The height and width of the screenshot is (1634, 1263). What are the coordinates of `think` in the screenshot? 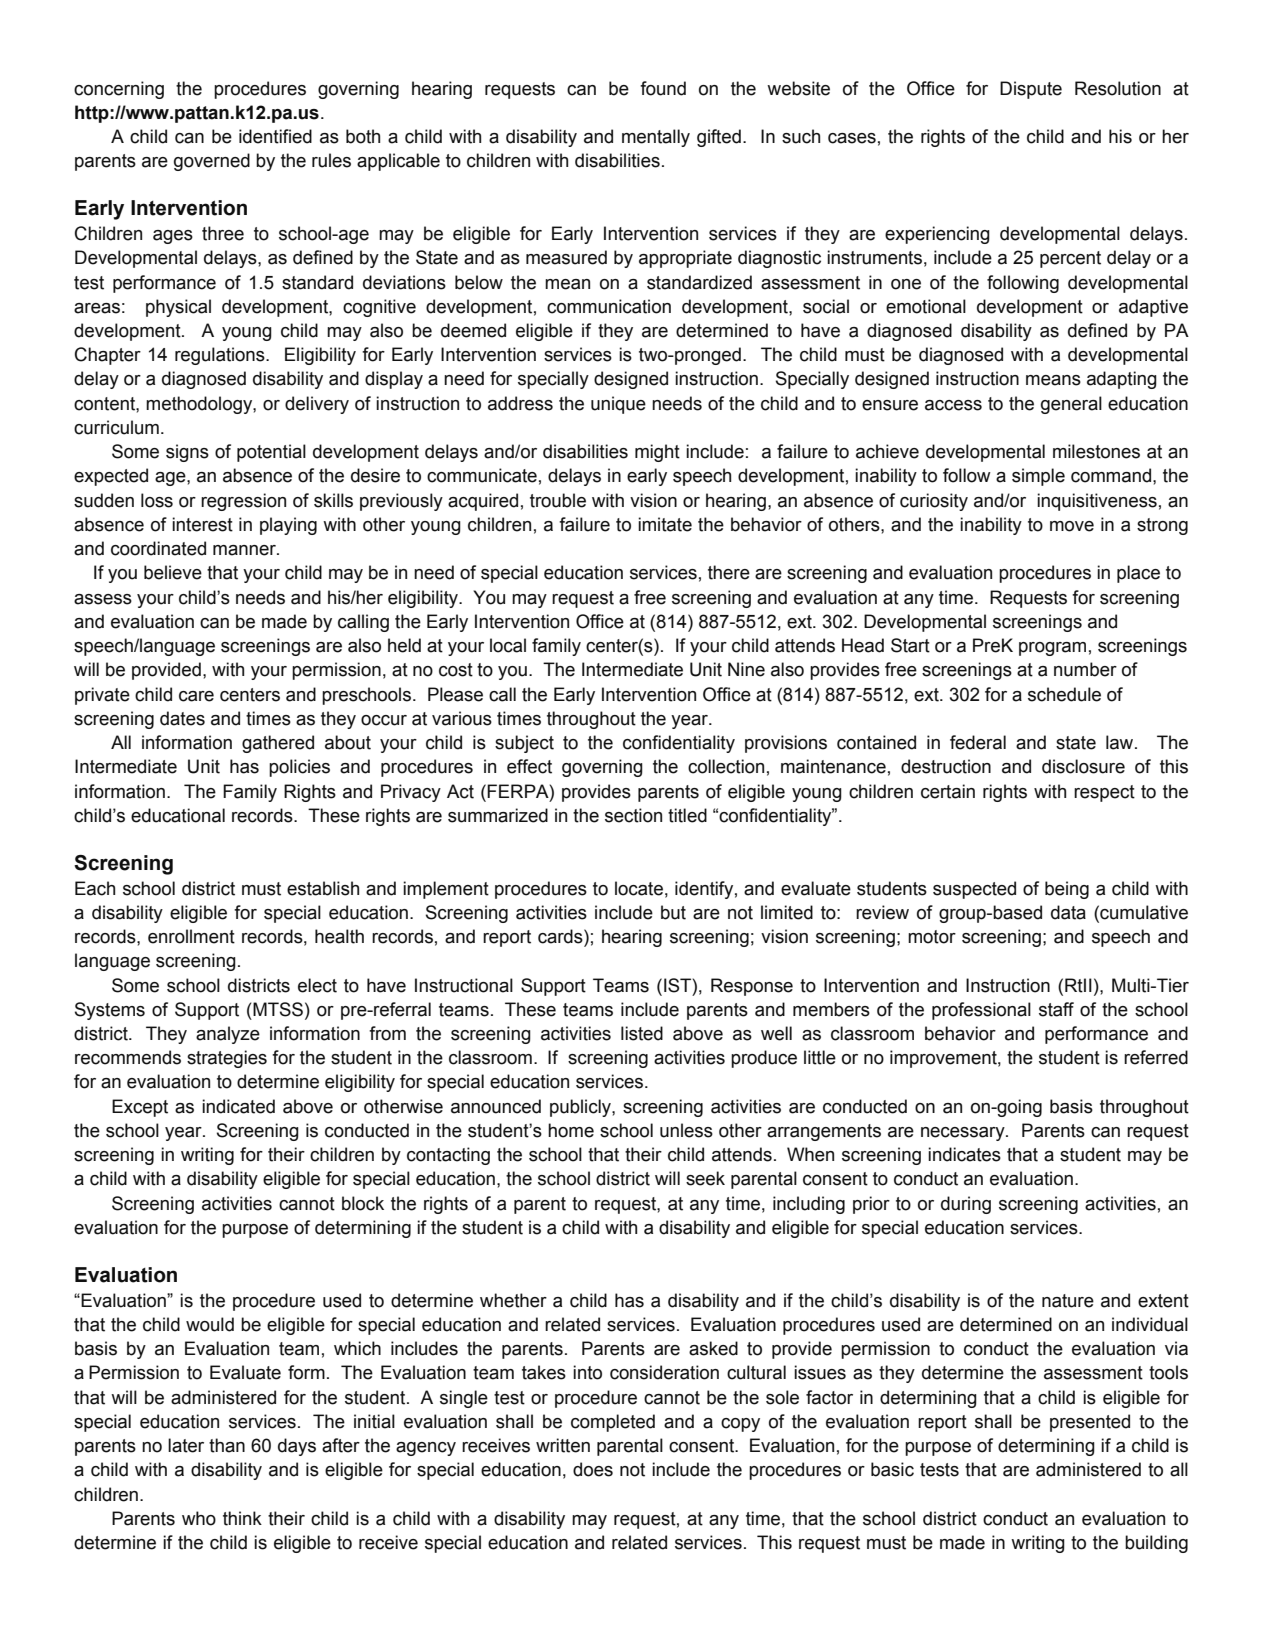 It's located at (242, 1518).
